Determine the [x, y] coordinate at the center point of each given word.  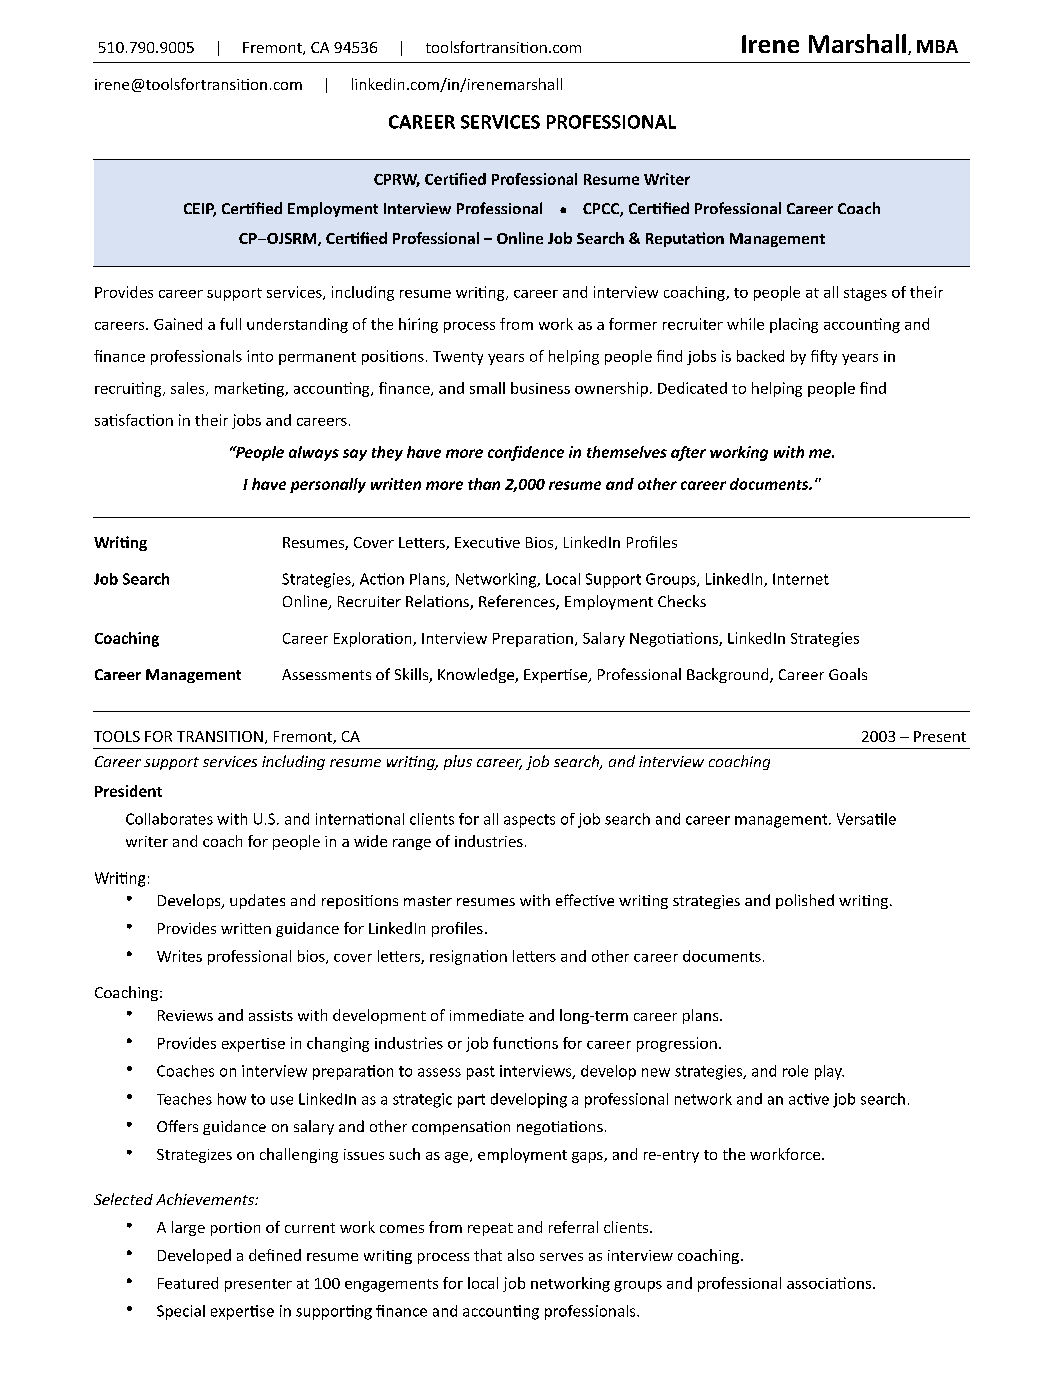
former [633, 324]
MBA [937, 46]
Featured [188, 1283]
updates [257, 901]
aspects [529, 821]
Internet [801, 579]
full [230, 324]
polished [805, 901]
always [314, 453]
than [484, 484]
